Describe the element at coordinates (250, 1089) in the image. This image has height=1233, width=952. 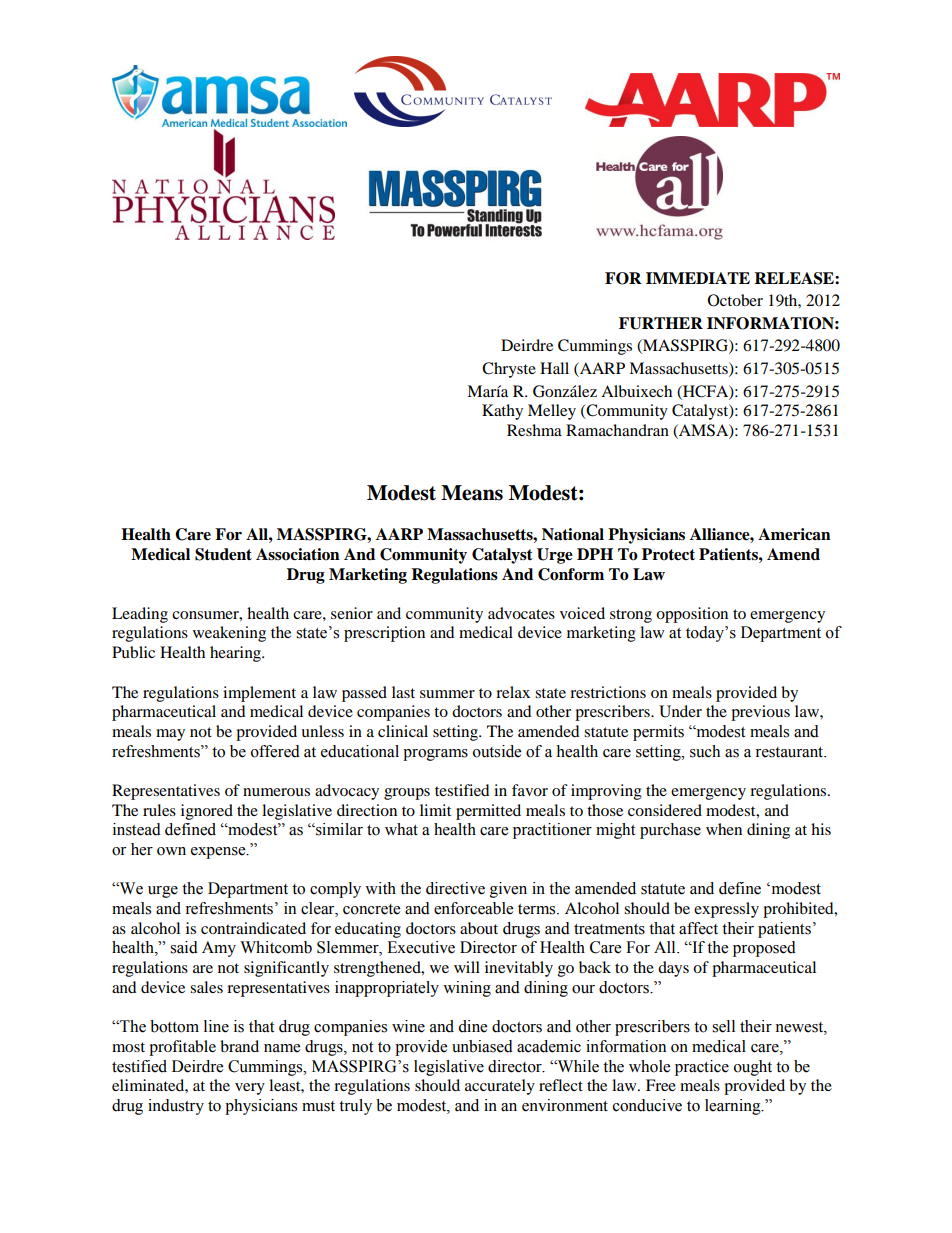
I see `very` at that location.
